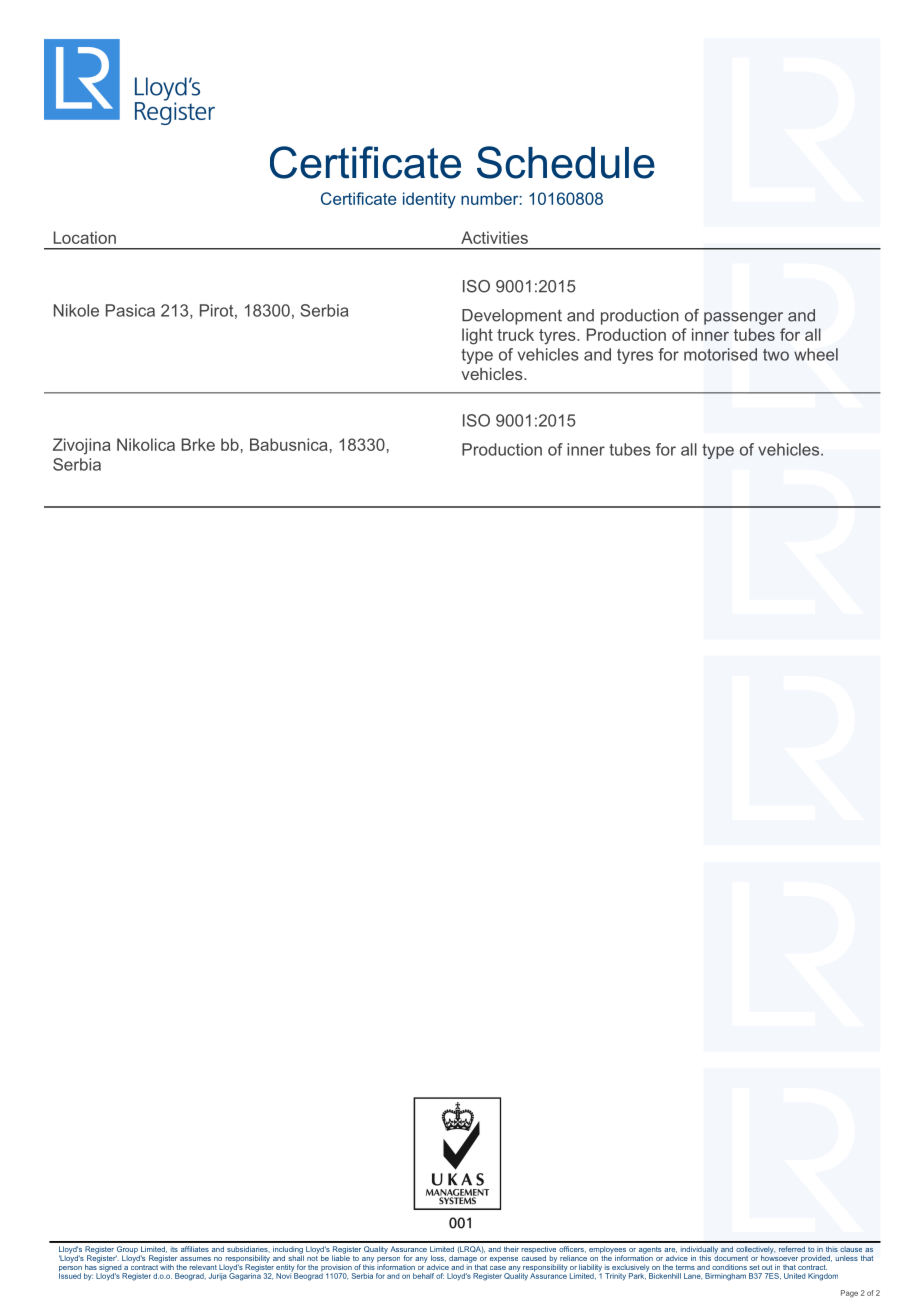  Describe the element at coordinates (166, 1266) in the screenshot. I see `with` at that location.
